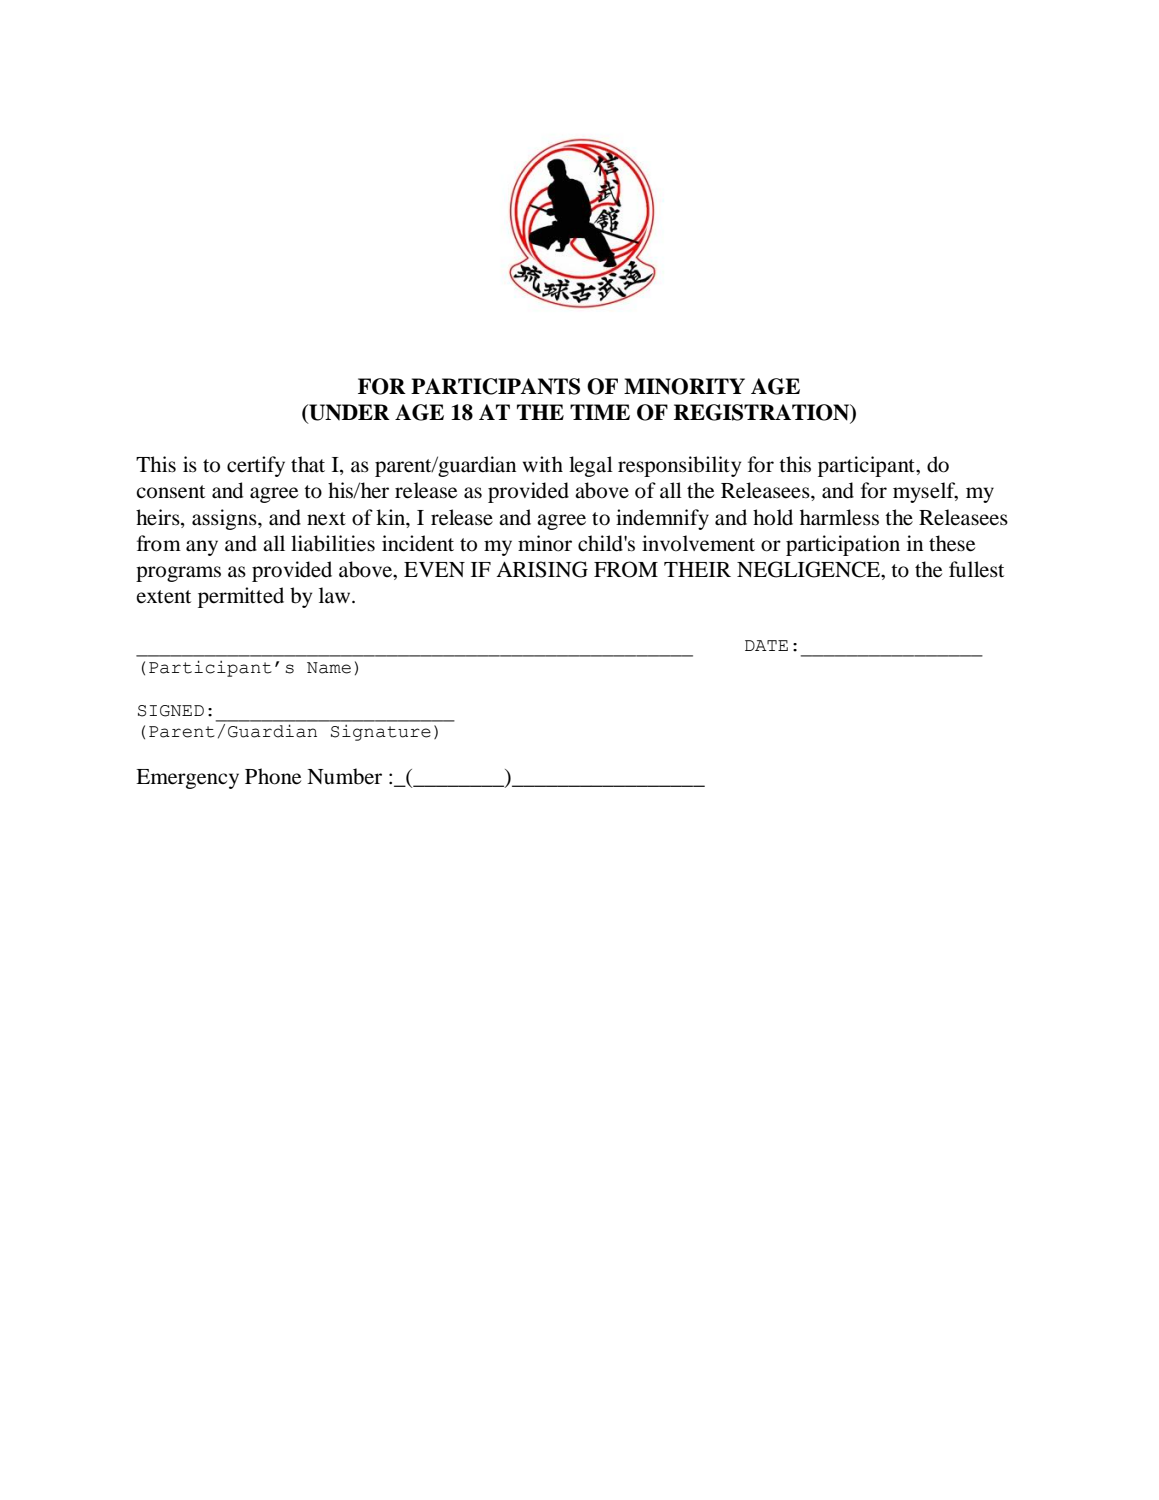 Image resolution: width=1159 pixels, height=1500 pixels. What do you see at coordinates (542, 569) in the document?
I see `ARISING` at bounding box center [542, 569].
